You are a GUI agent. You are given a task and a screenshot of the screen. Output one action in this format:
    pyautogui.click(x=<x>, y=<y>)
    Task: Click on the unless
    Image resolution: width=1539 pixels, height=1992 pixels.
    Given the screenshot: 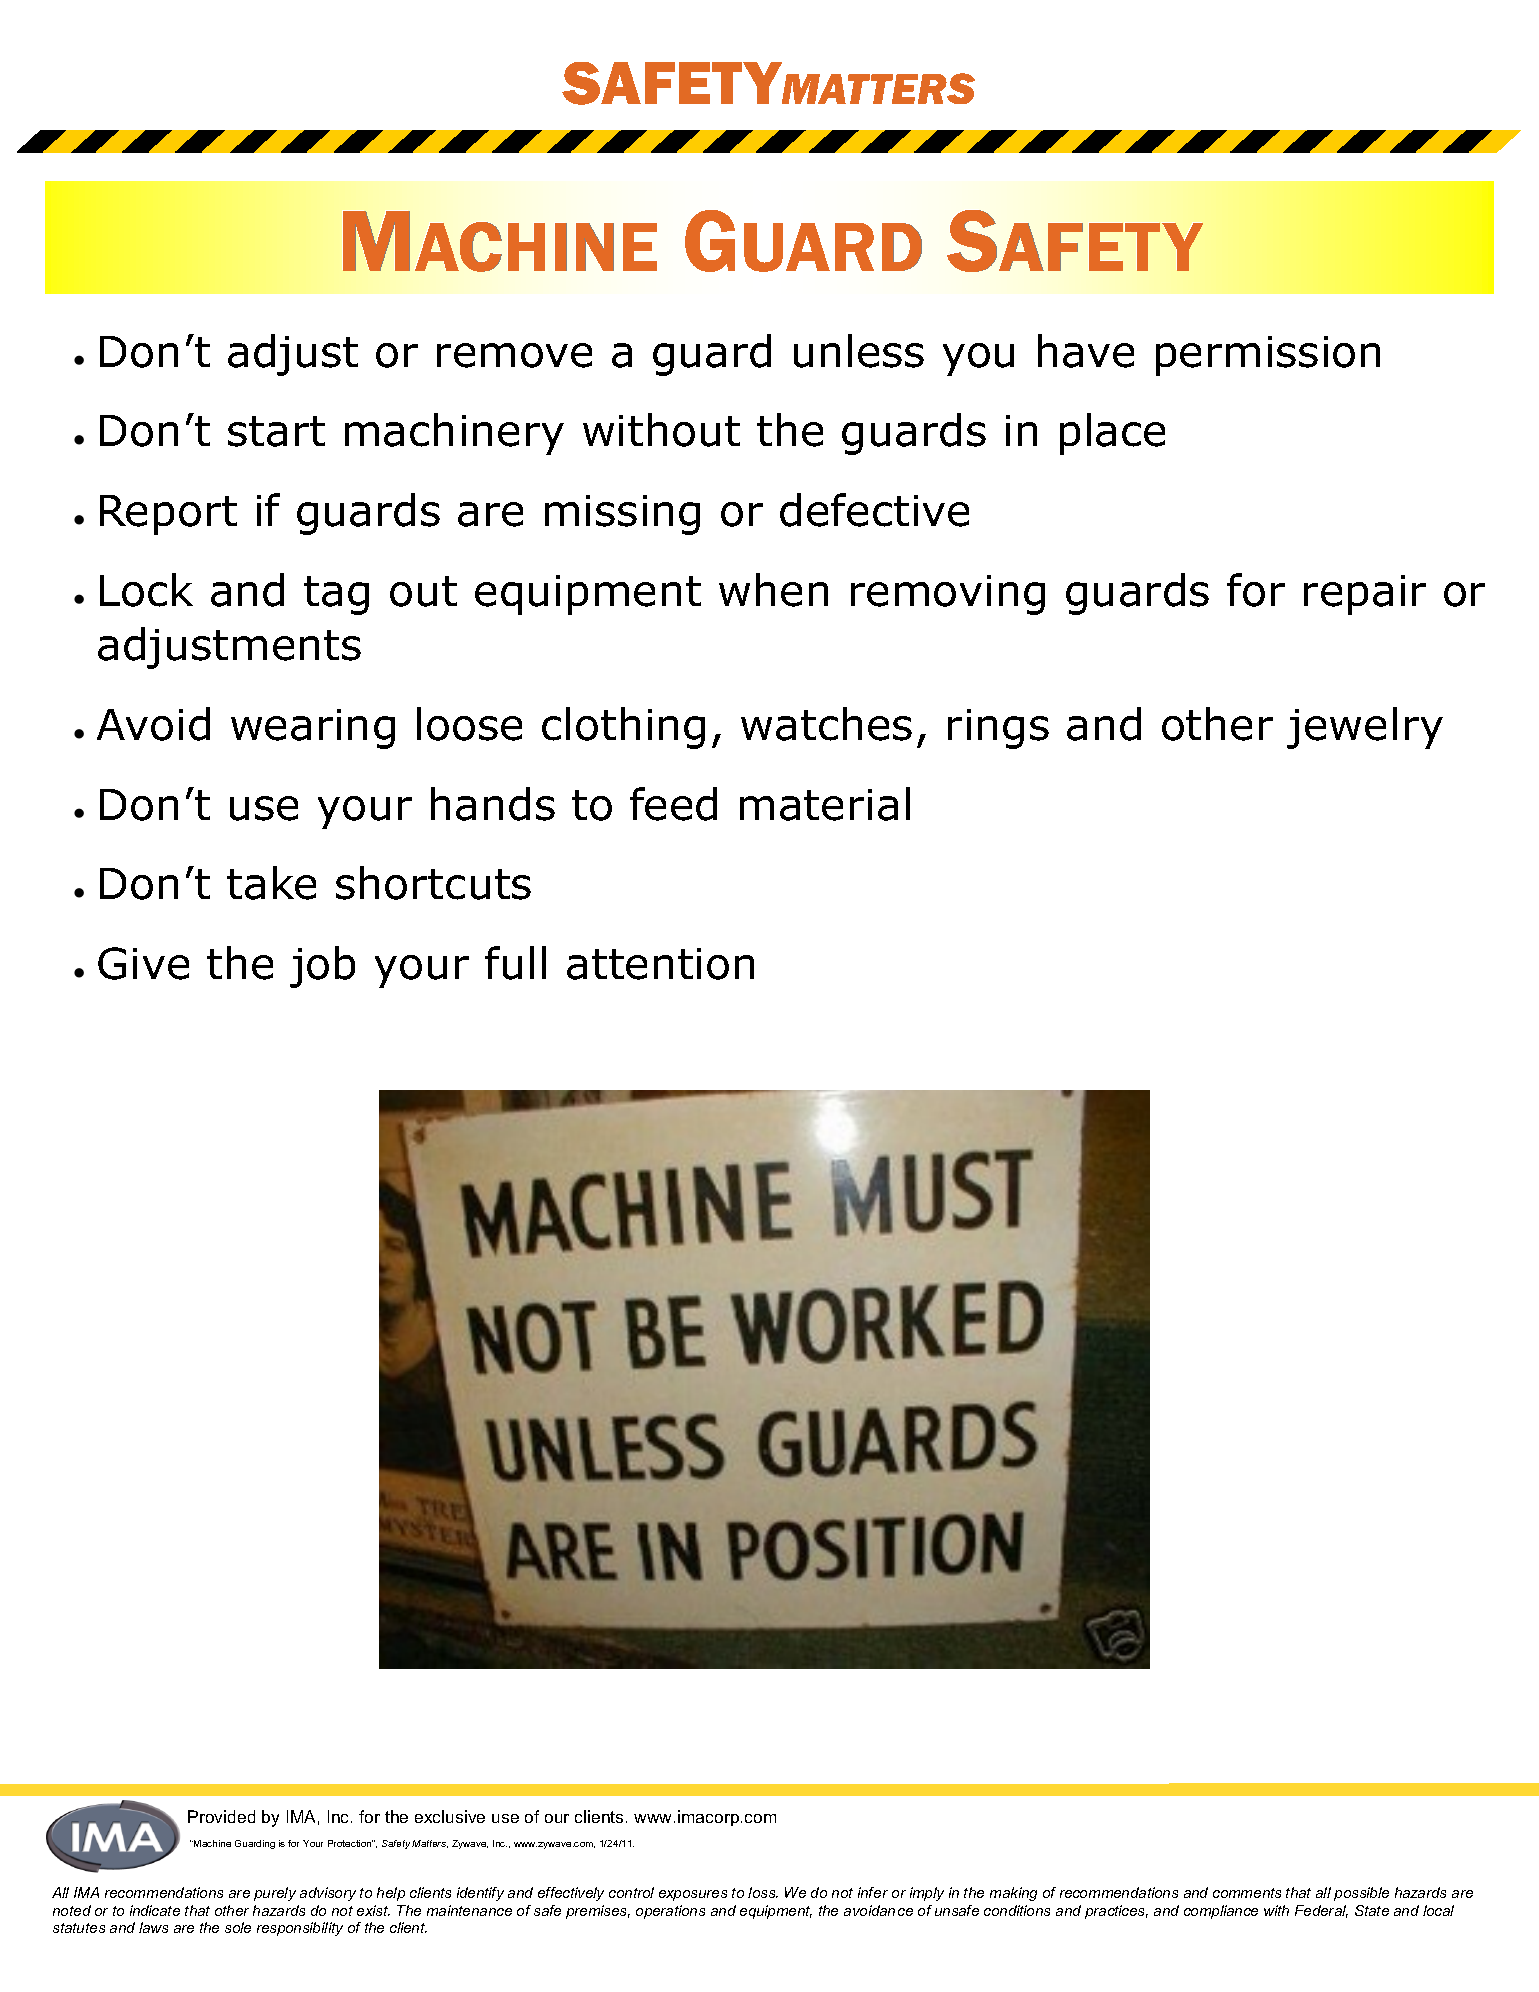 What is the action you would take?
    pyautogui.click(x=859, y=351)
